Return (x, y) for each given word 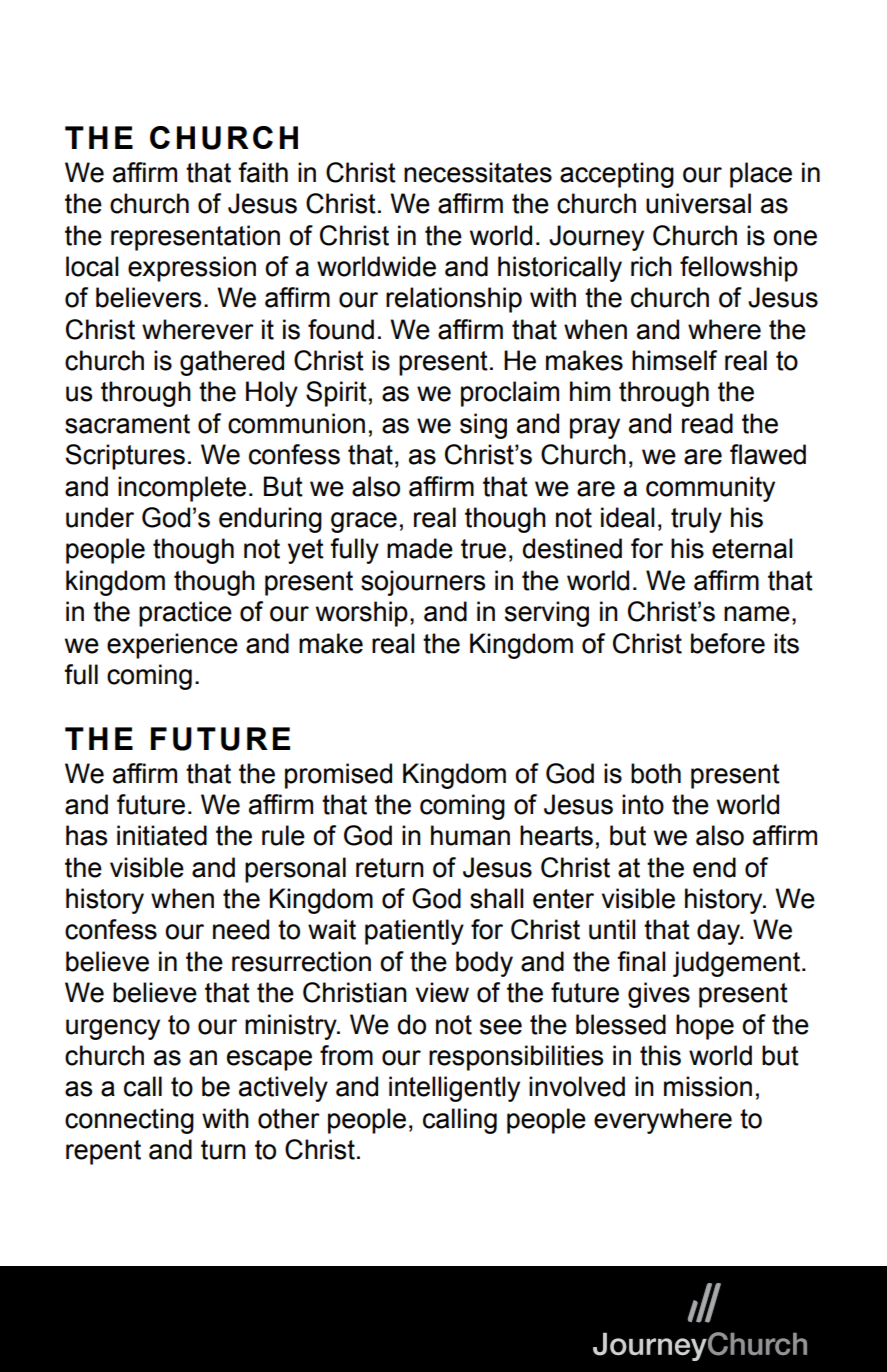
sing (483, 426)
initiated (162, 835)
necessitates (478, 172)
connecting (129, 1121)
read (707, 423)
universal (698, 203)
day (720, 932)
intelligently (454, 1089)
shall (497, 898)
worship (362, 614)
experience (172, 646)
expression (192, 269)
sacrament (127, 424)
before (728, 643)
